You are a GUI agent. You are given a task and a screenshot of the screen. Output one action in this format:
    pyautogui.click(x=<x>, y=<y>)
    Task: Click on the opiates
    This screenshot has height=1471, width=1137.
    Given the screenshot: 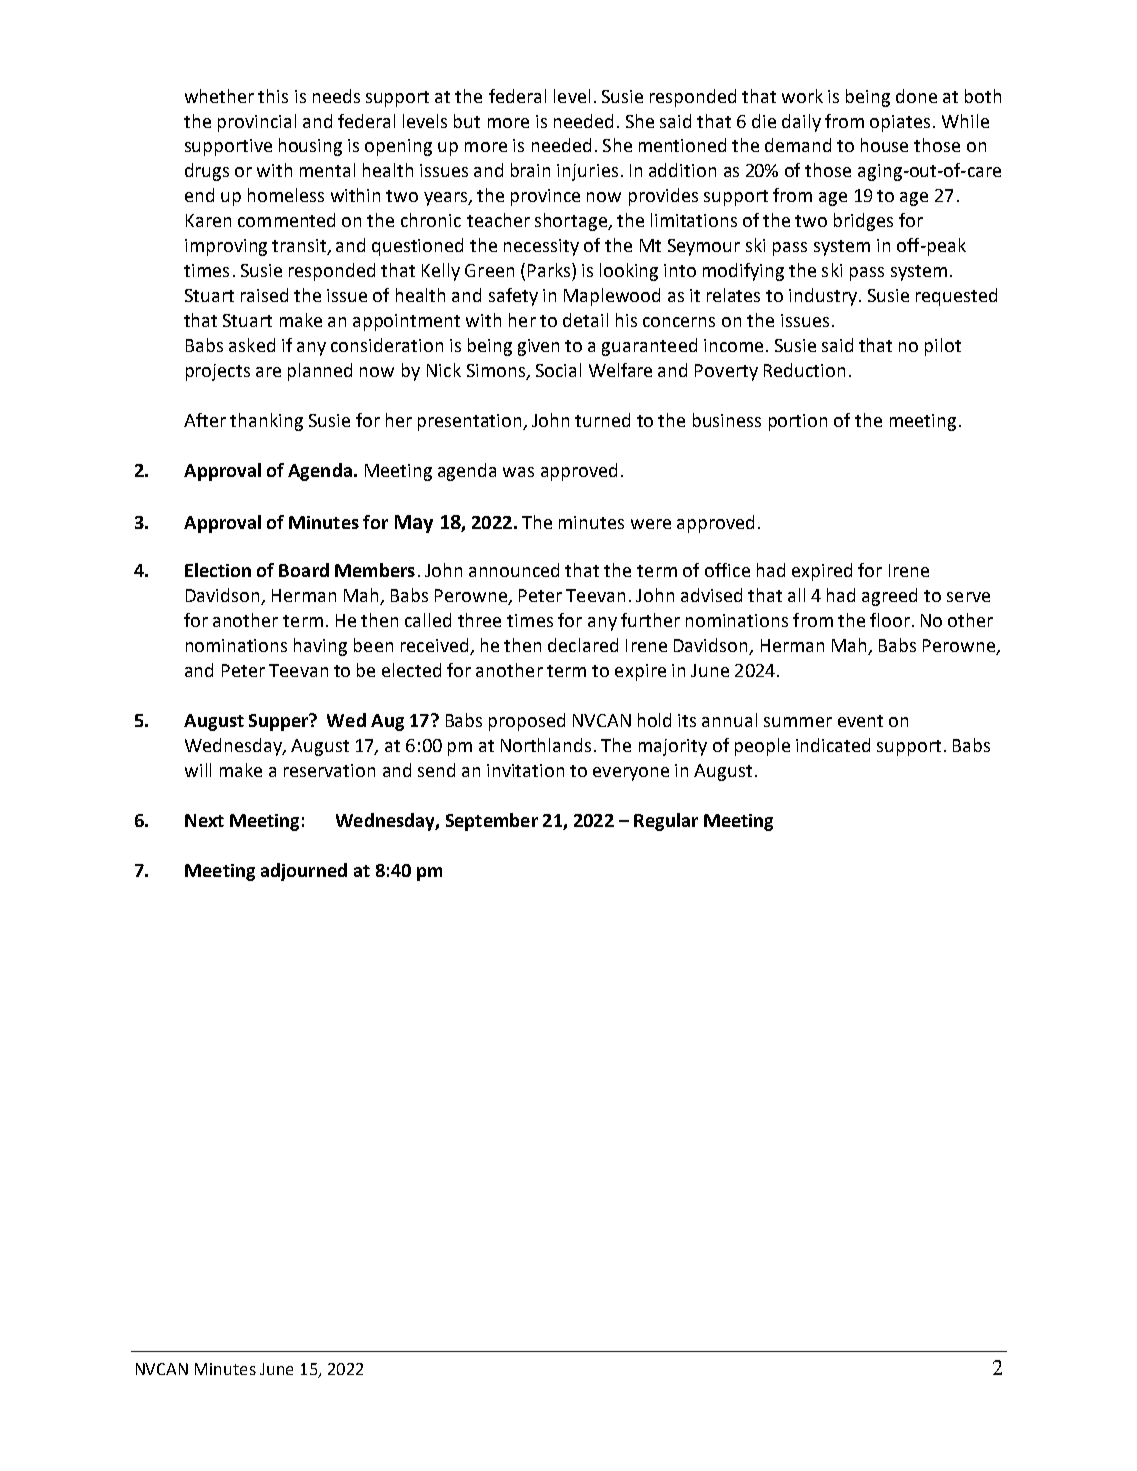 What is the action you would take?
    pyautogui.click(x=900, y=123)
